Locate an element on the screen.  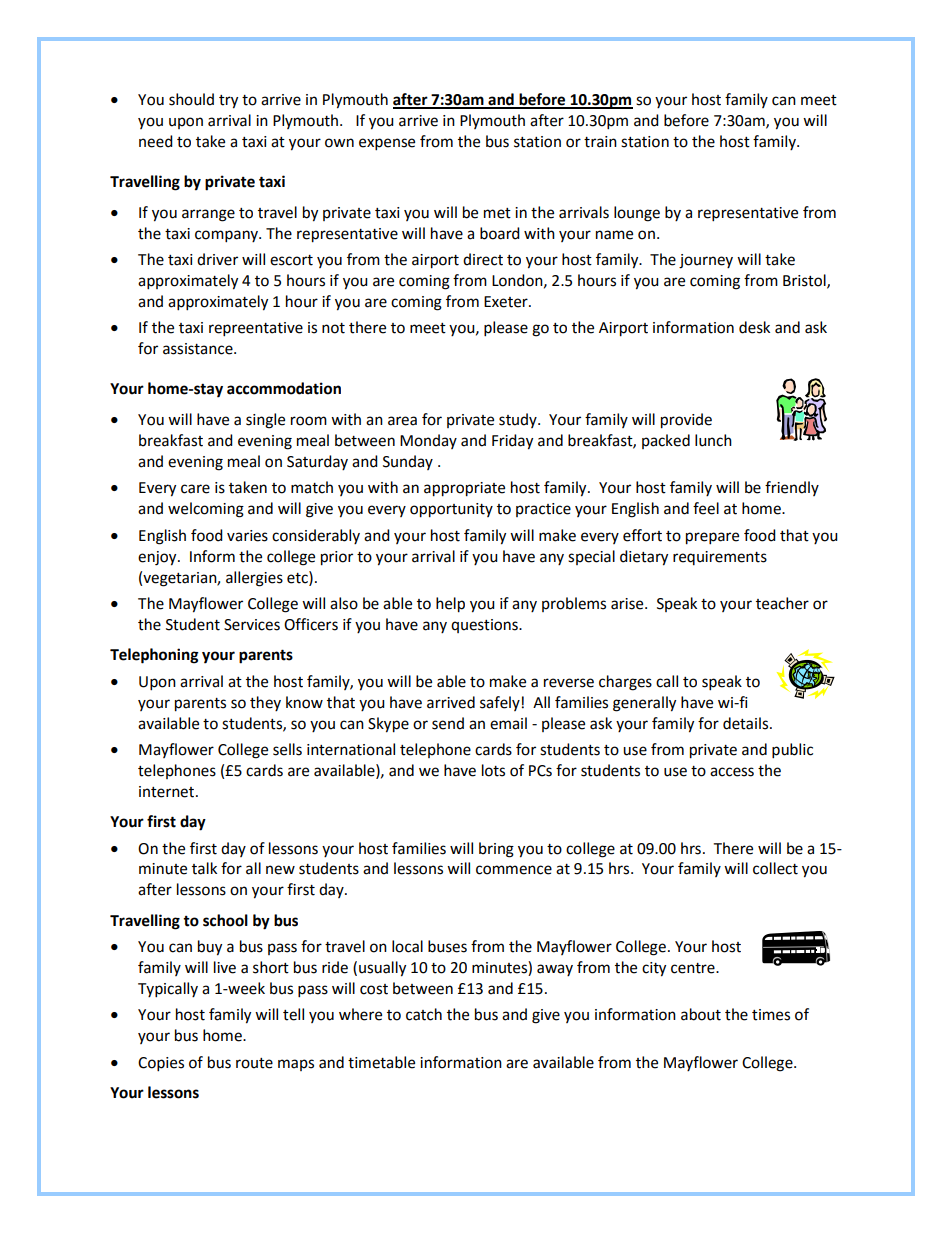
catch is located at coordinates (424, 1014).
